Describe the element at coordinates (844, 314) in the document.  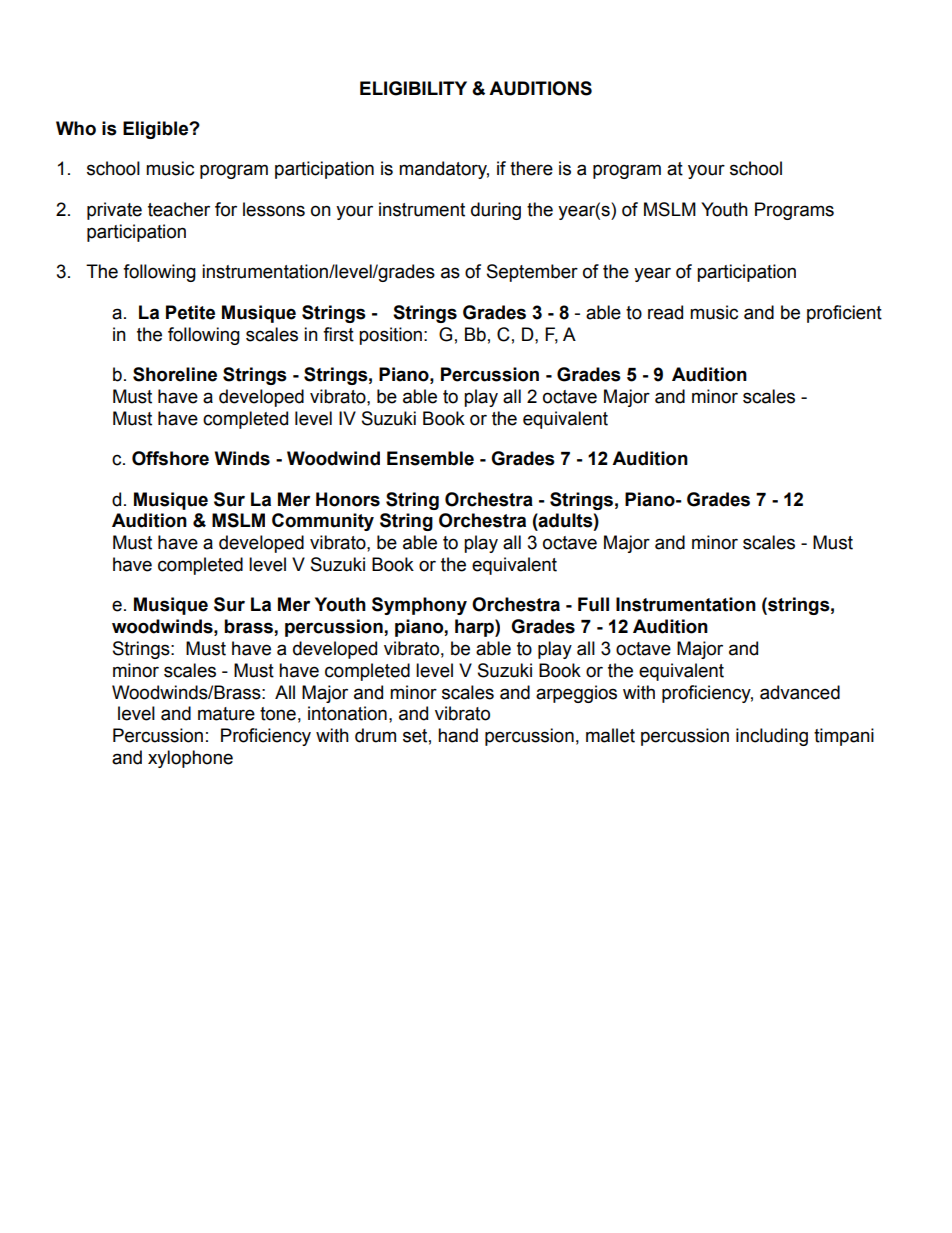
I see `proficient` at that location.
